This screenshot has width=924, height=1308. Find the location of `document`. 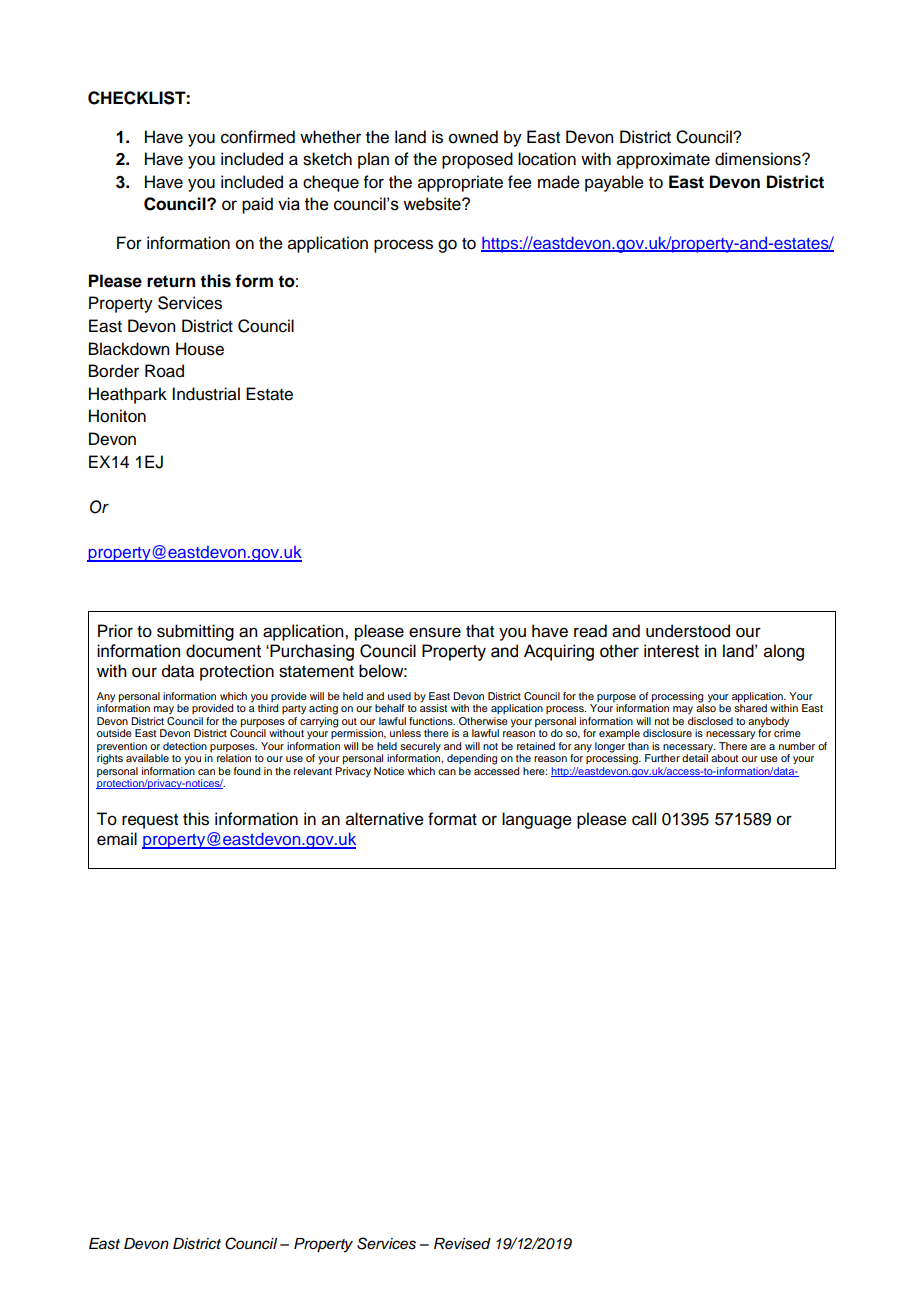

document is located at coordinates (223, 651).
